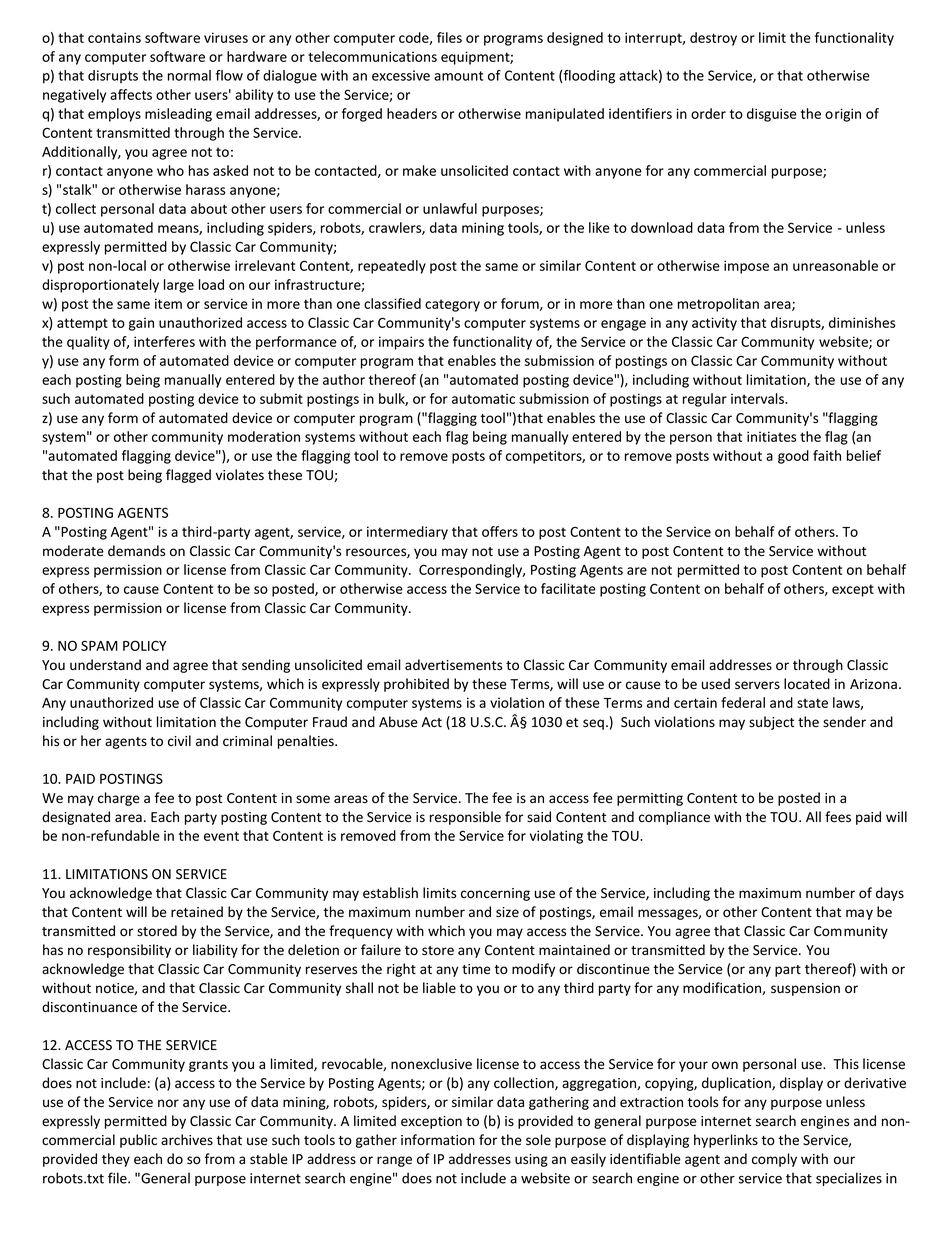  What do you see at coordinates (458, 76) in the image?
I see `amount` at bounding box center [458, 76].
